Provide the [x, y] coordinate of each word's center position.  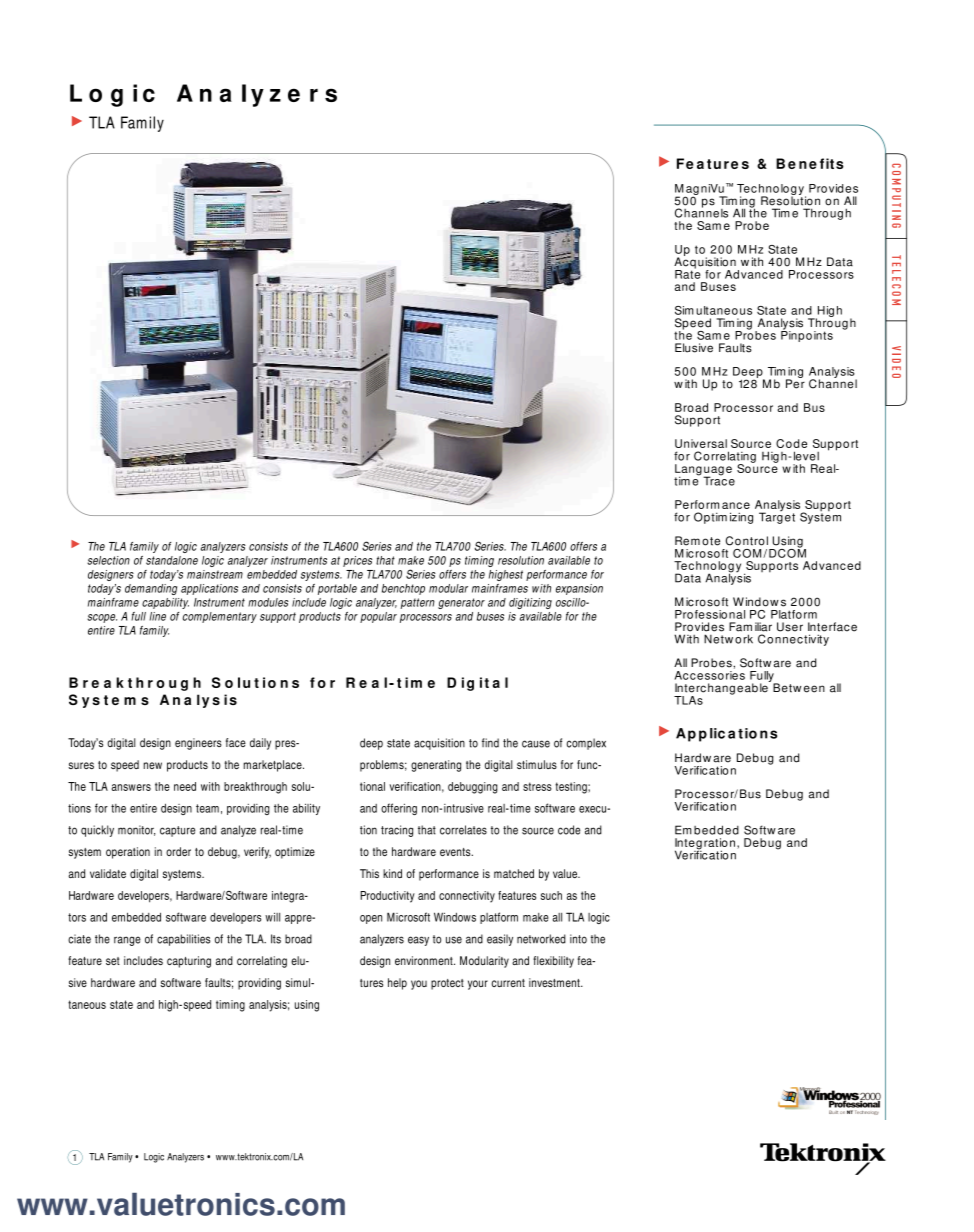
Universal [701, 443]
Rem [687, 541]
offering [399, 809]
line [158, 616]
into [578, 939]
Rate [687, 273]
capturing [189, 962]
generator [461, 603]
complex [586, 744]
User [790, 627]
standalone [172, 560]
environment [425, 960]
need [185, 786]
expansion [579, 589]
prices [357, 561]
